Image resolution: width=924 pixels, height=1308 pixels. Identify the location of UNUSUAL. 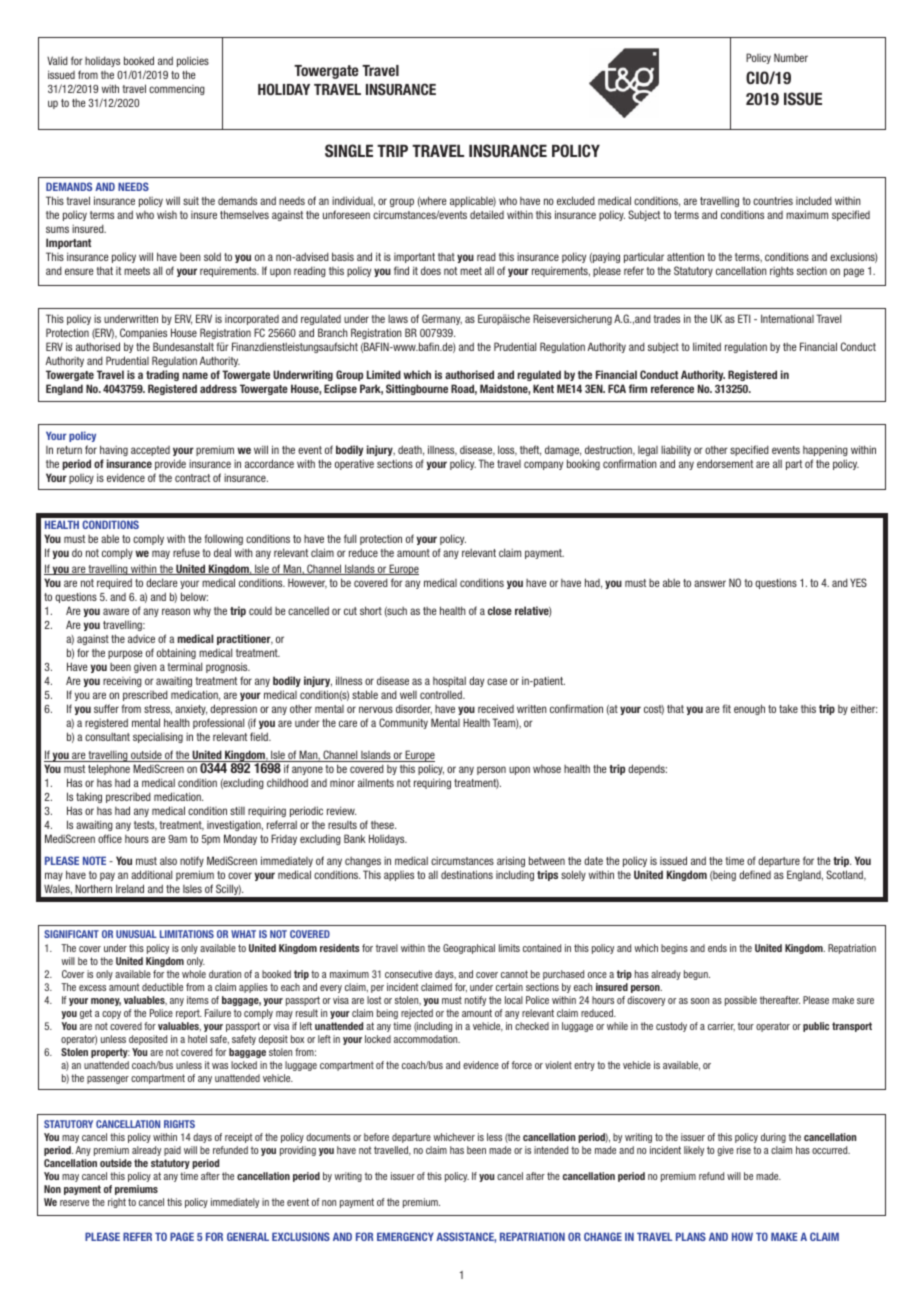
(136, 934).
